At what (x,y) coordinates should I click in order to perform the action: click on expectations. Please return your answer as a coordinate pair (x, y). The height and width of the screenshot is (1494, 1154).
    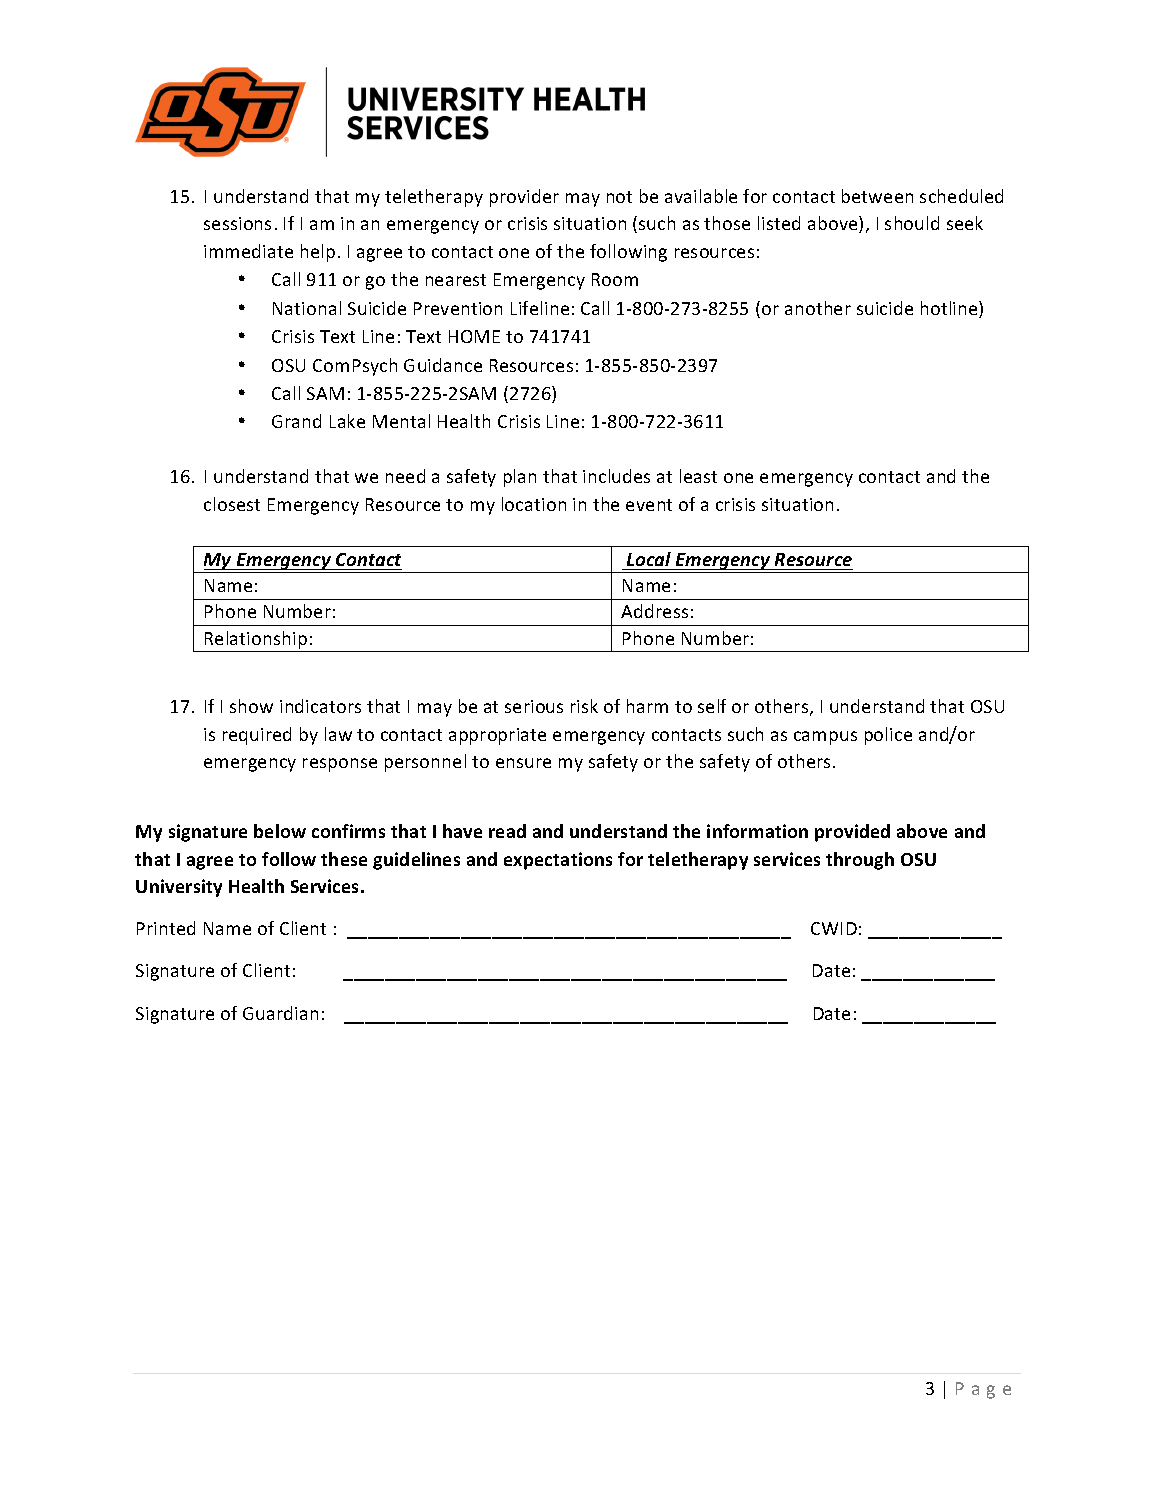
    Looking at the image, I should click on (558, 861).
